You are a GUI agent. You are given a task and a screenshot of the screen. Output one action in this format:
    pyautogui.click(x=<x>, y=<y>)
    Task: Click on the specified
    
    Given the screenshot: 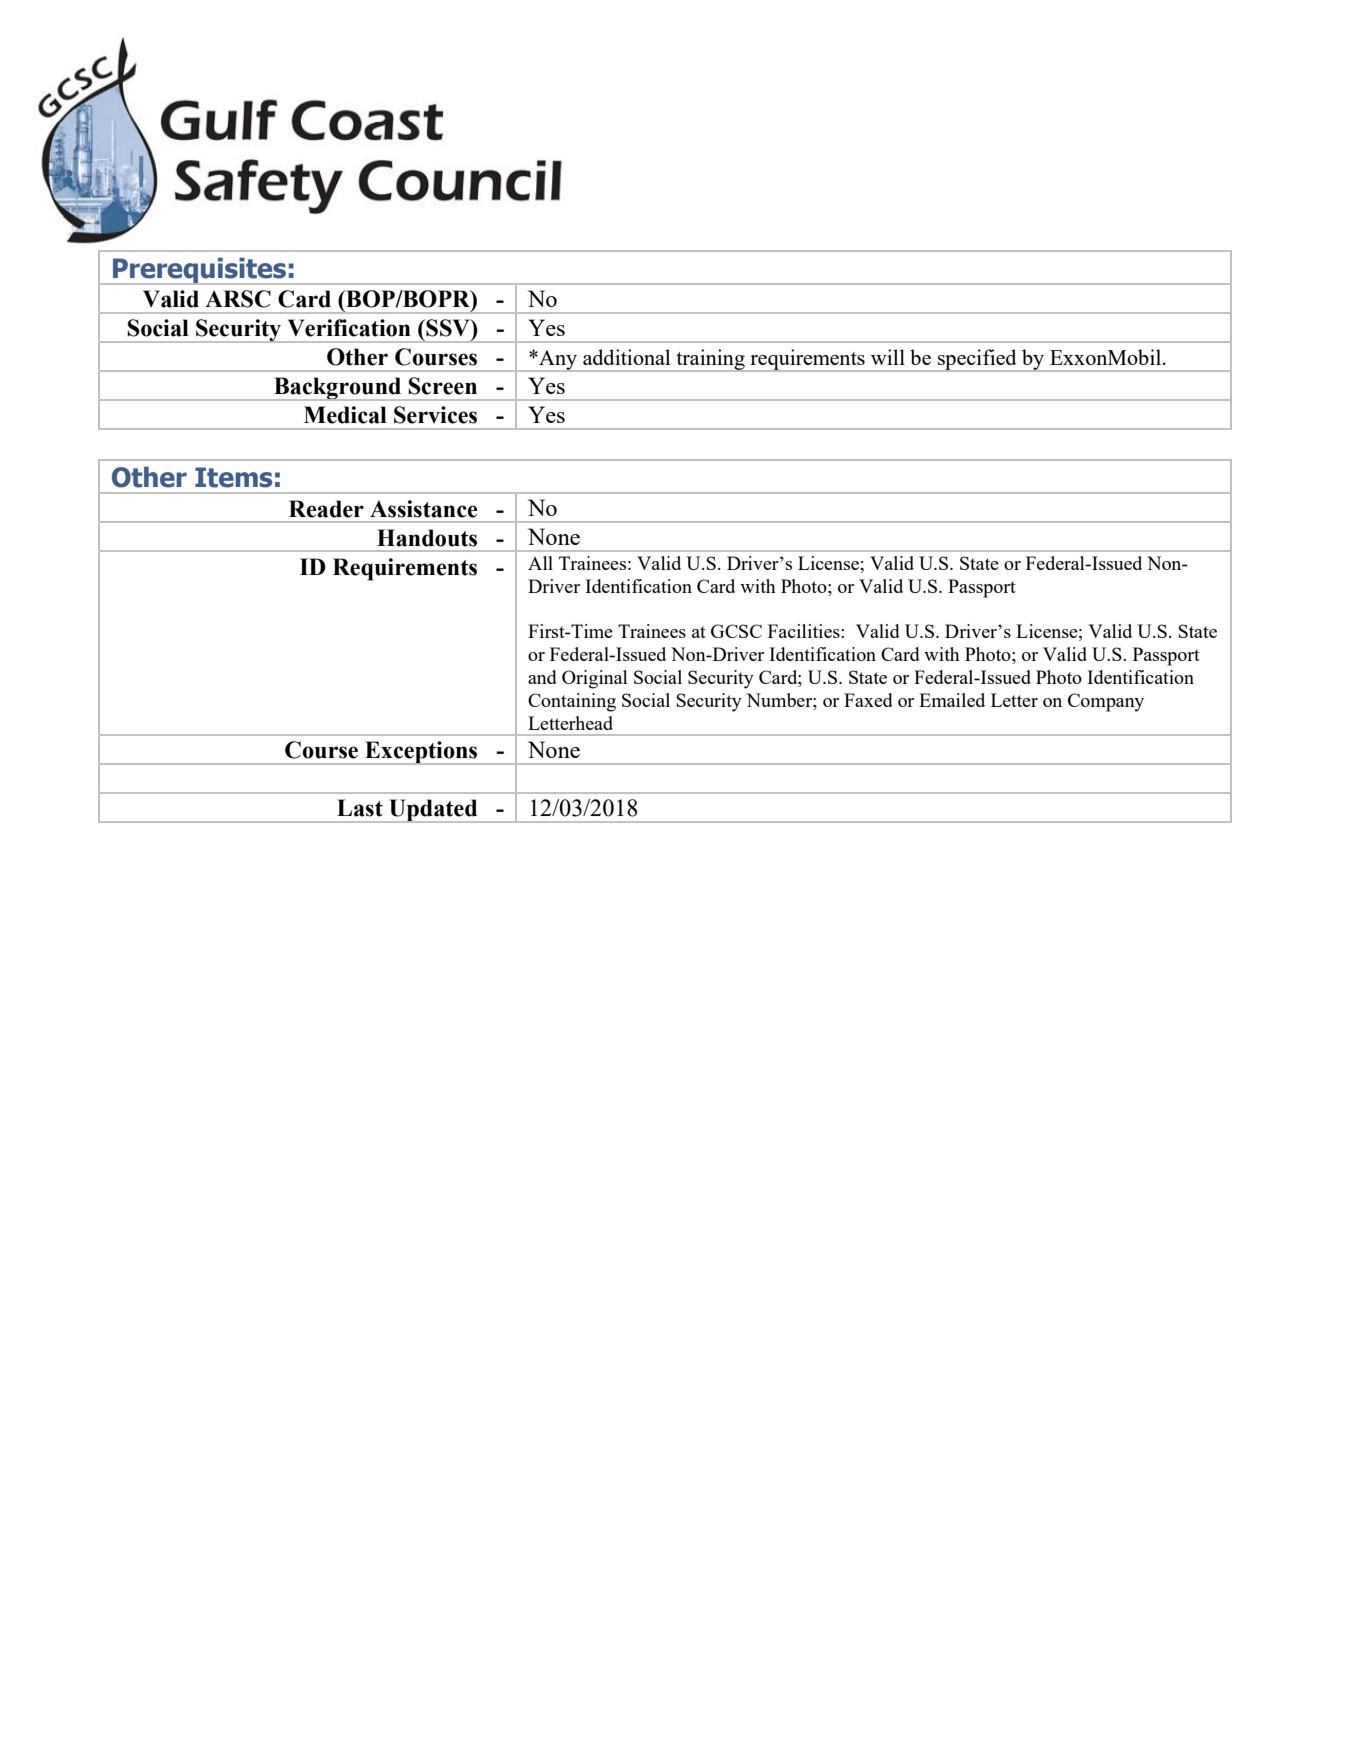 What is the action you would take?
    pyautogui.click(x=977, y=360)
